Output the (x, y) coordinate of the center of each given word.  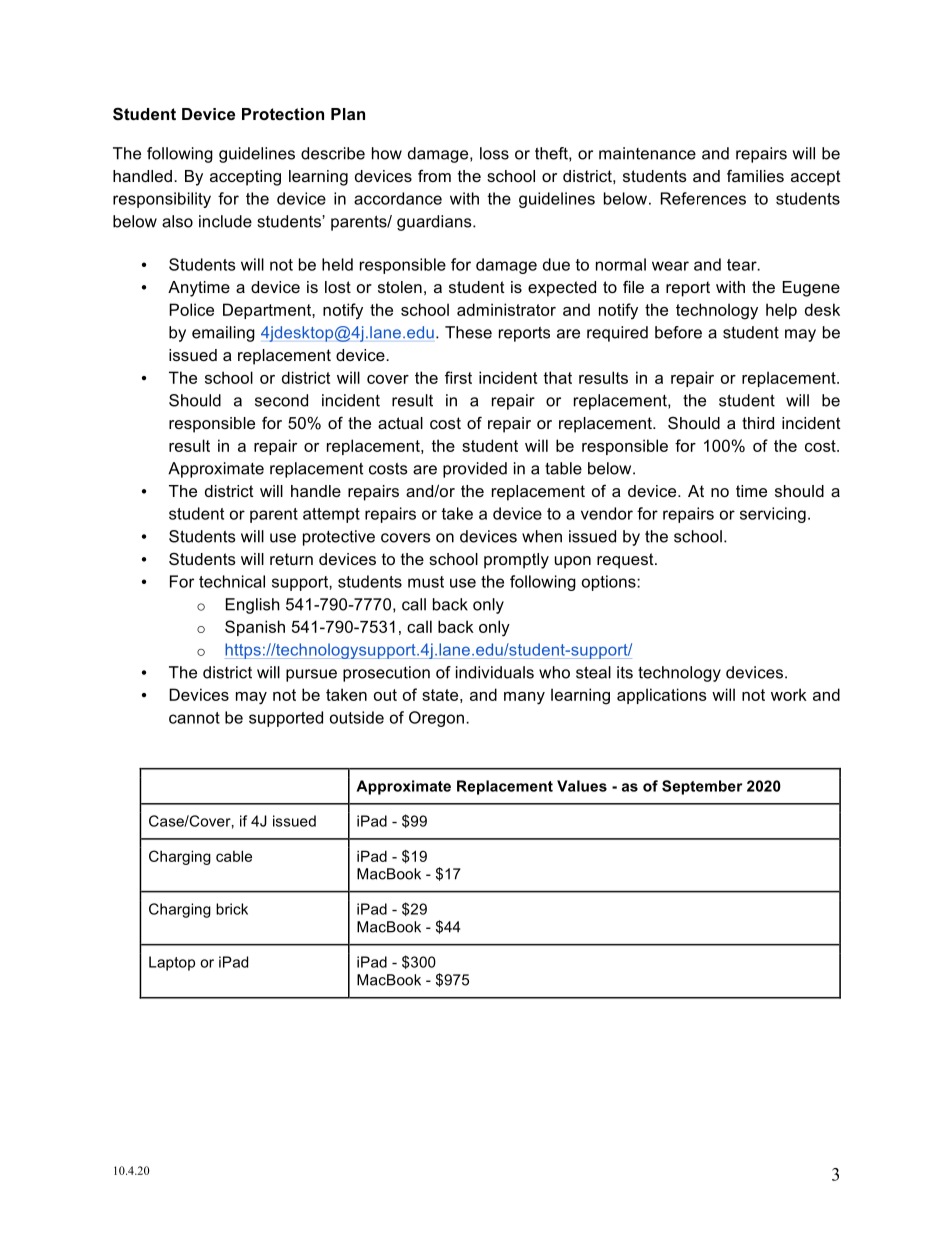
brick (232, 909)
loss (494, 153)
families (755, 175)
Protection (283, 114)
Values (582, 786)
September (702, 787)
